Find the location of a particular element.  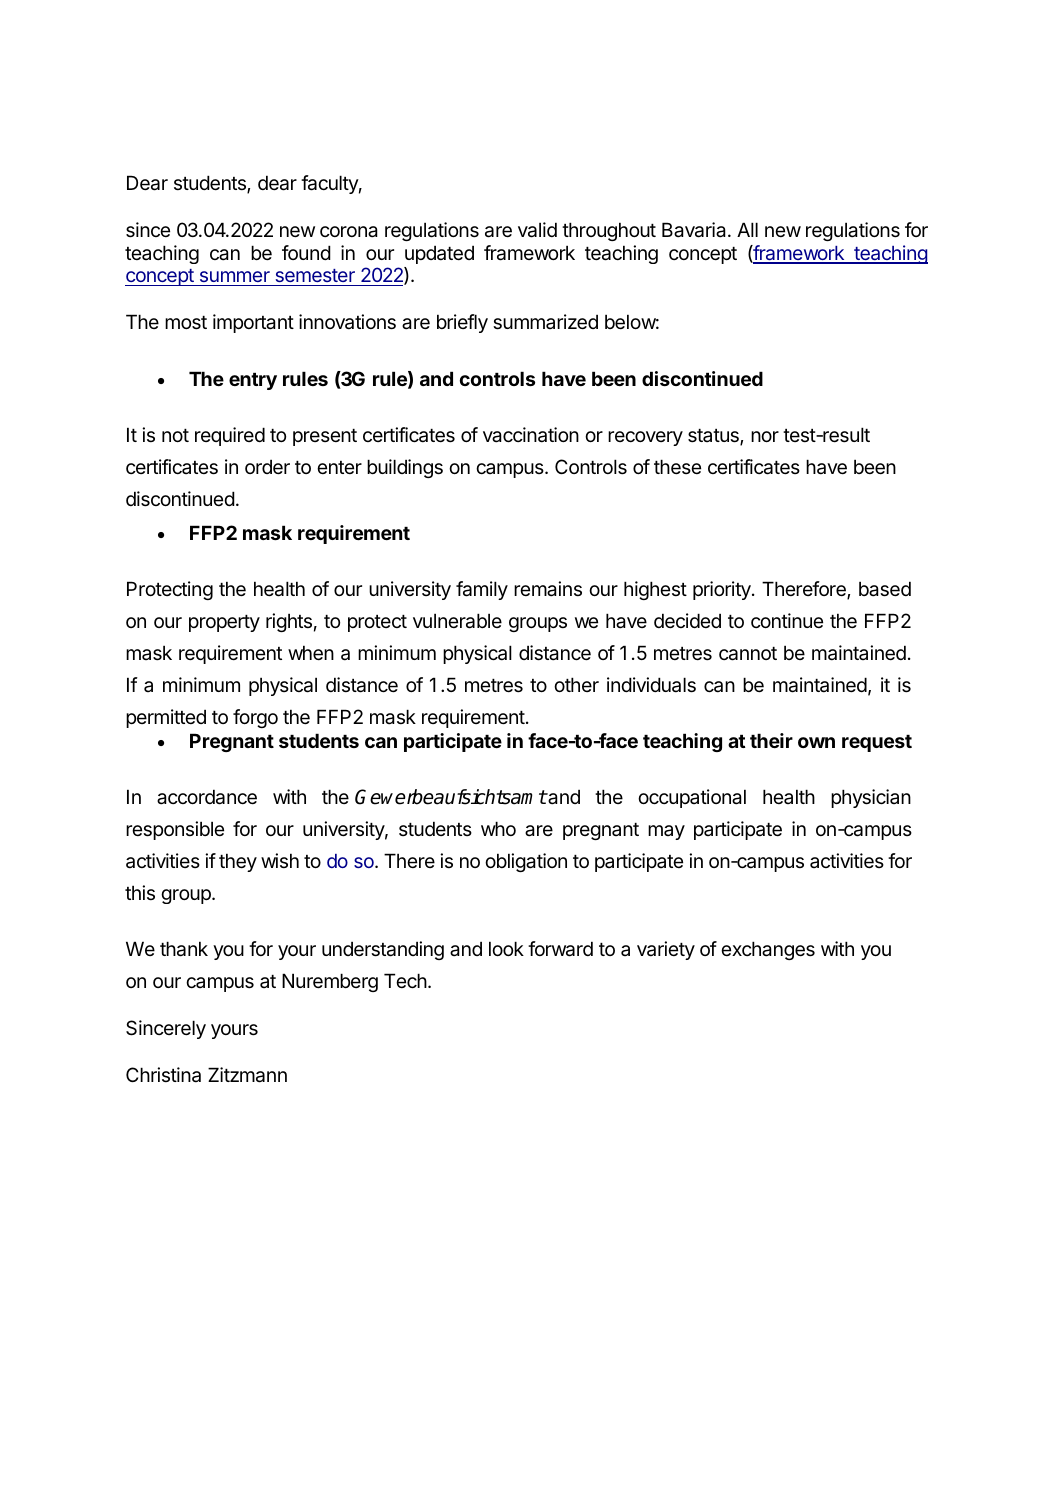

Tech is located at coordinates (405, 981).
